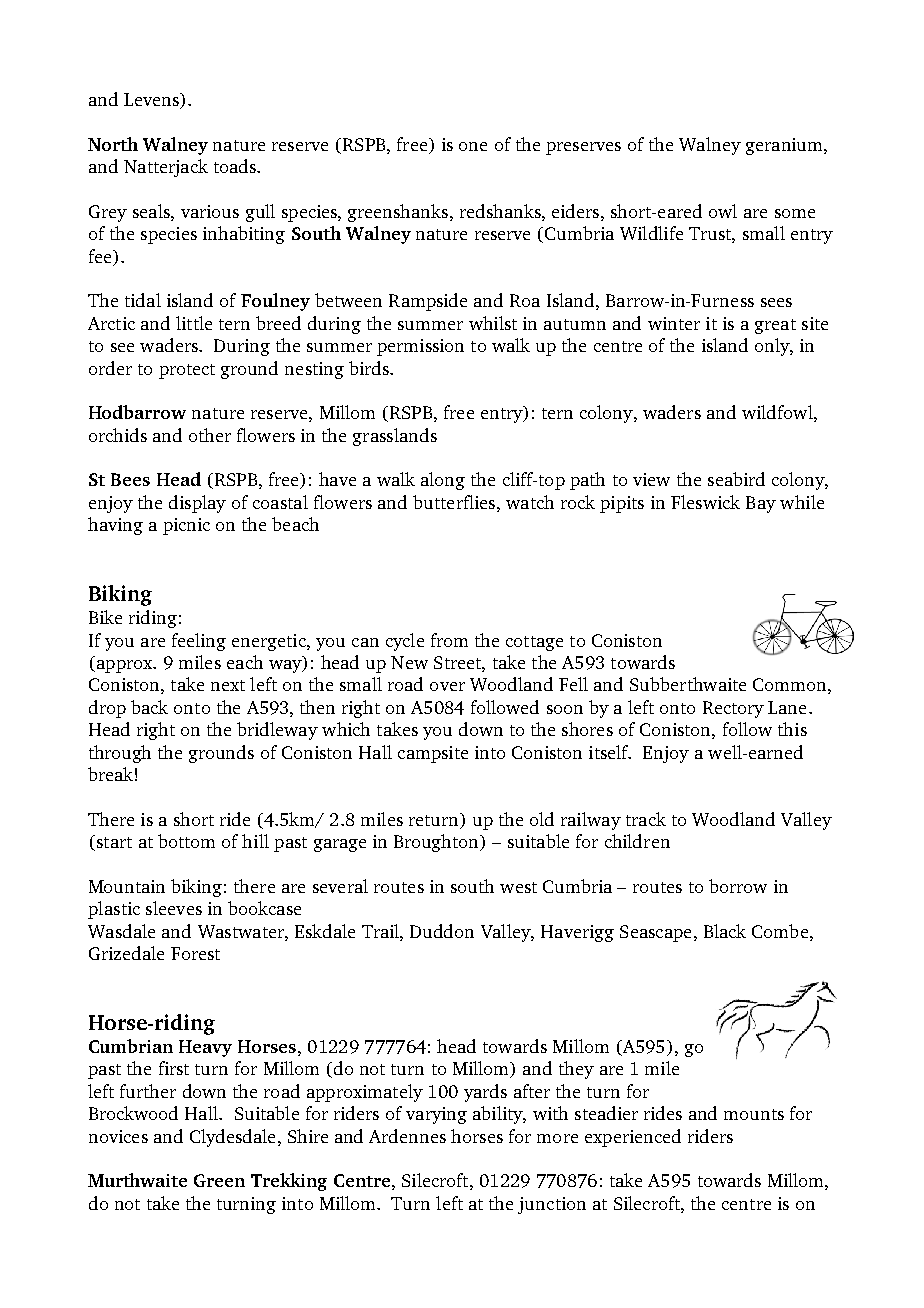 The height and width of the page is (1308, 924). What do you see at coordinates (473, 146) in the page?
I see `one` at bounding box center [473, 146].
